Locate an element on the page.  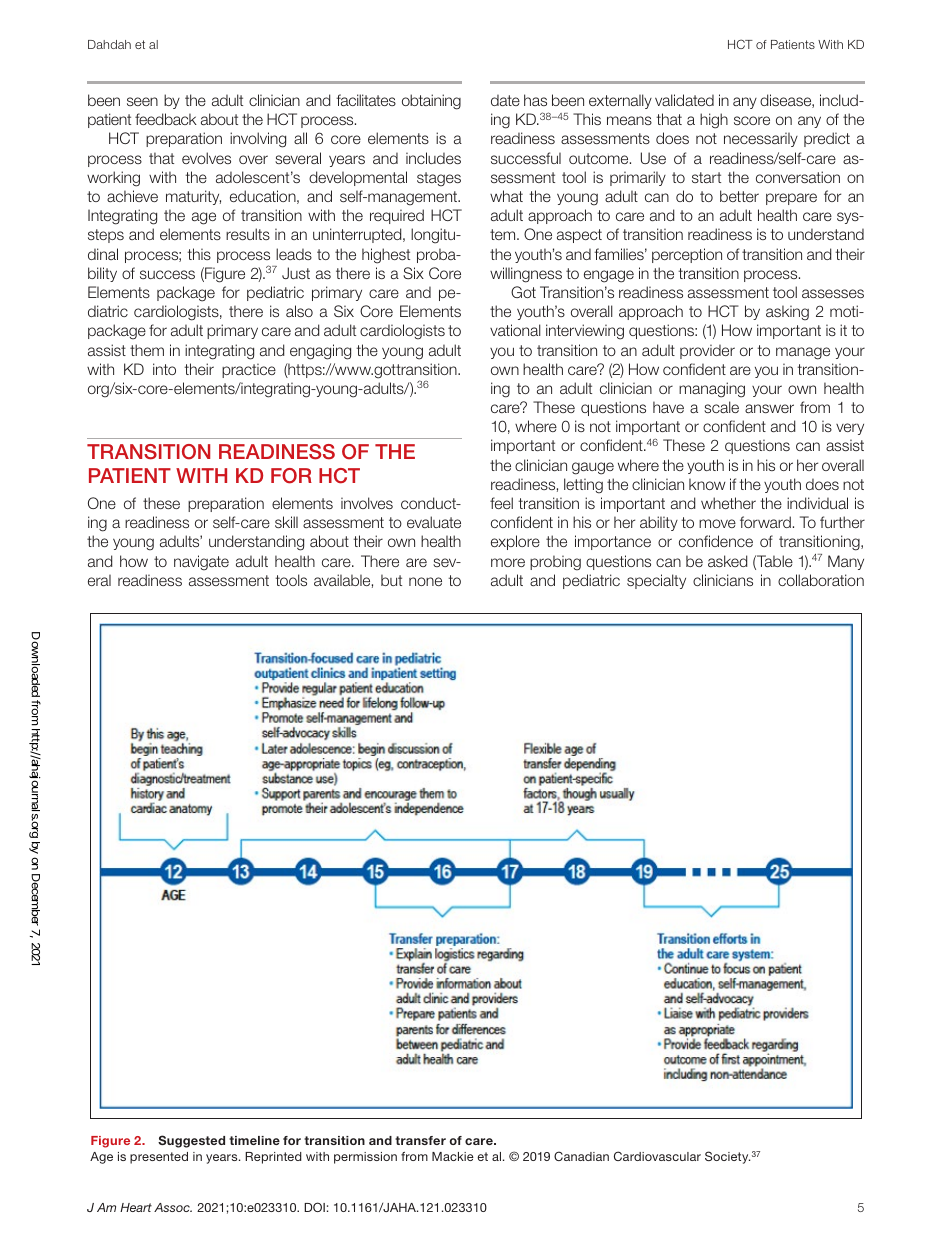
necessarily is located at coordinates (761, 139).
